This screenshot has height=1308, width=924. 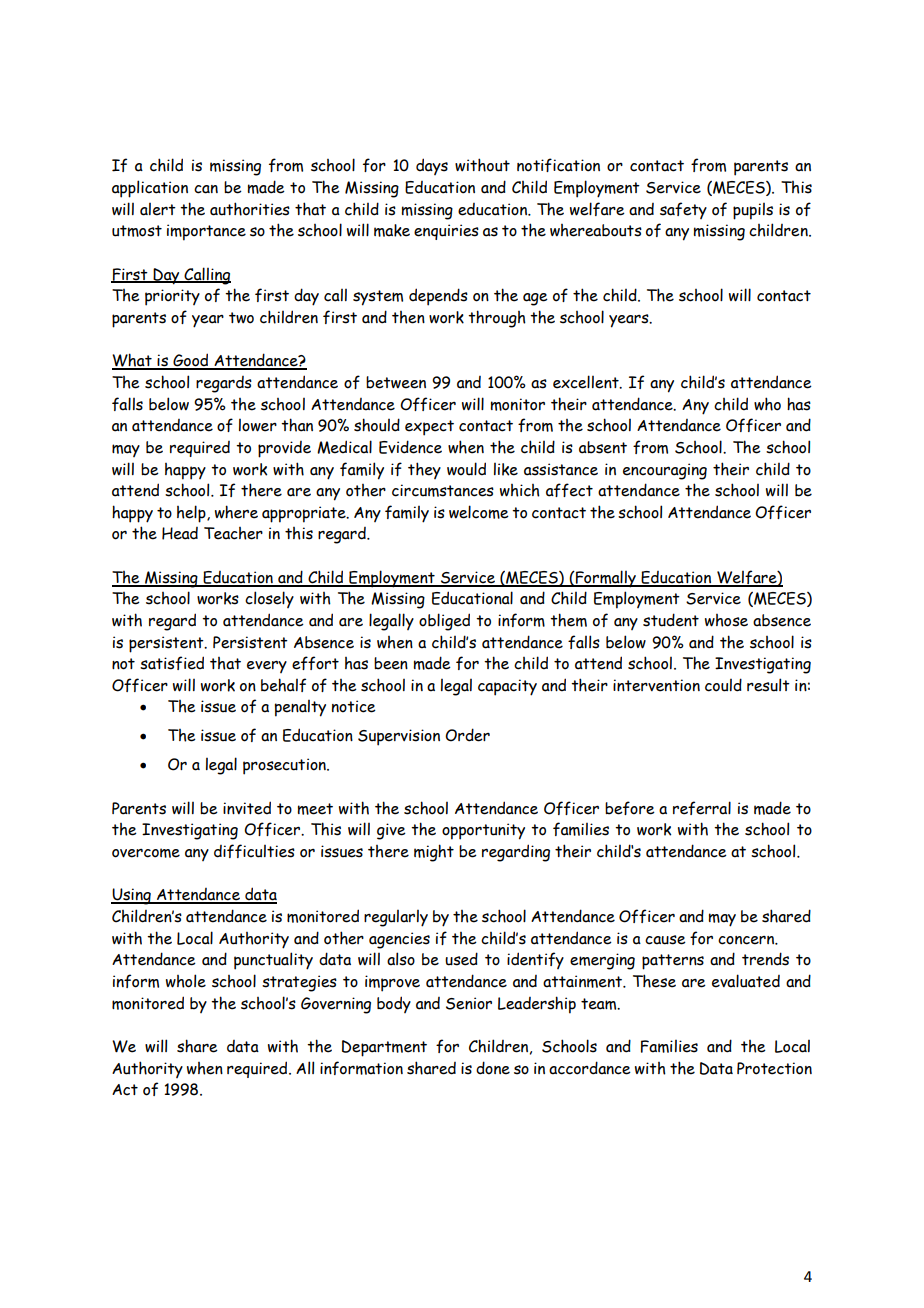 I want to click on opportunity, so click(x=483, y=831).
